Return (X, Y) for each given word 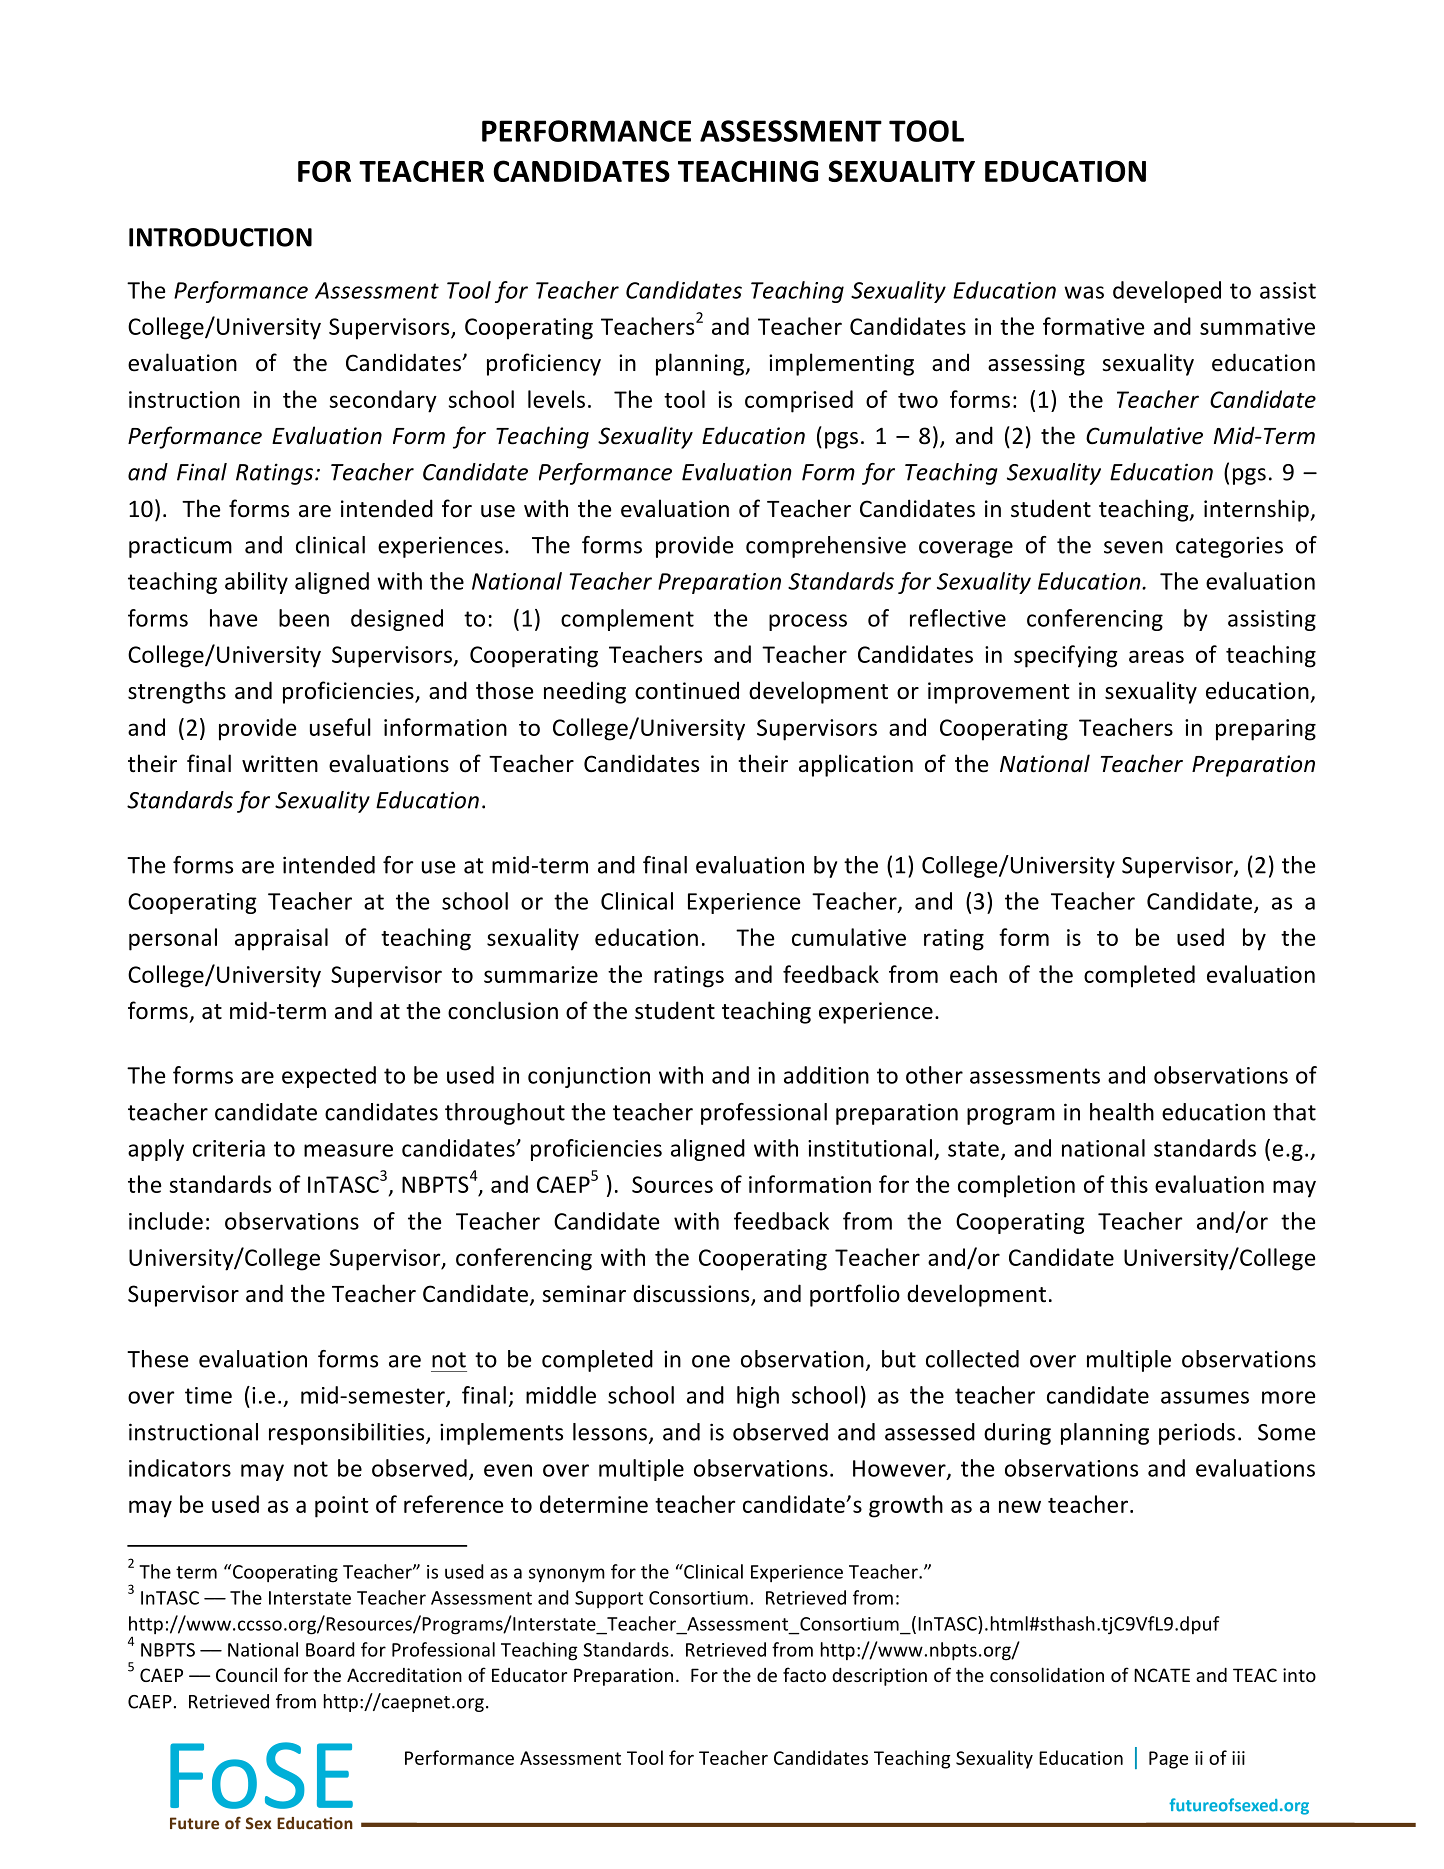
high (758, 1397)
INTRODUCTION (220, 237)
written (280, 764)
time (208, 1395)
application (856, 765)
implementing (841, 364)
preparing (1266, 730)
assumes (1205, 1397)
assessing (1036, 365)
